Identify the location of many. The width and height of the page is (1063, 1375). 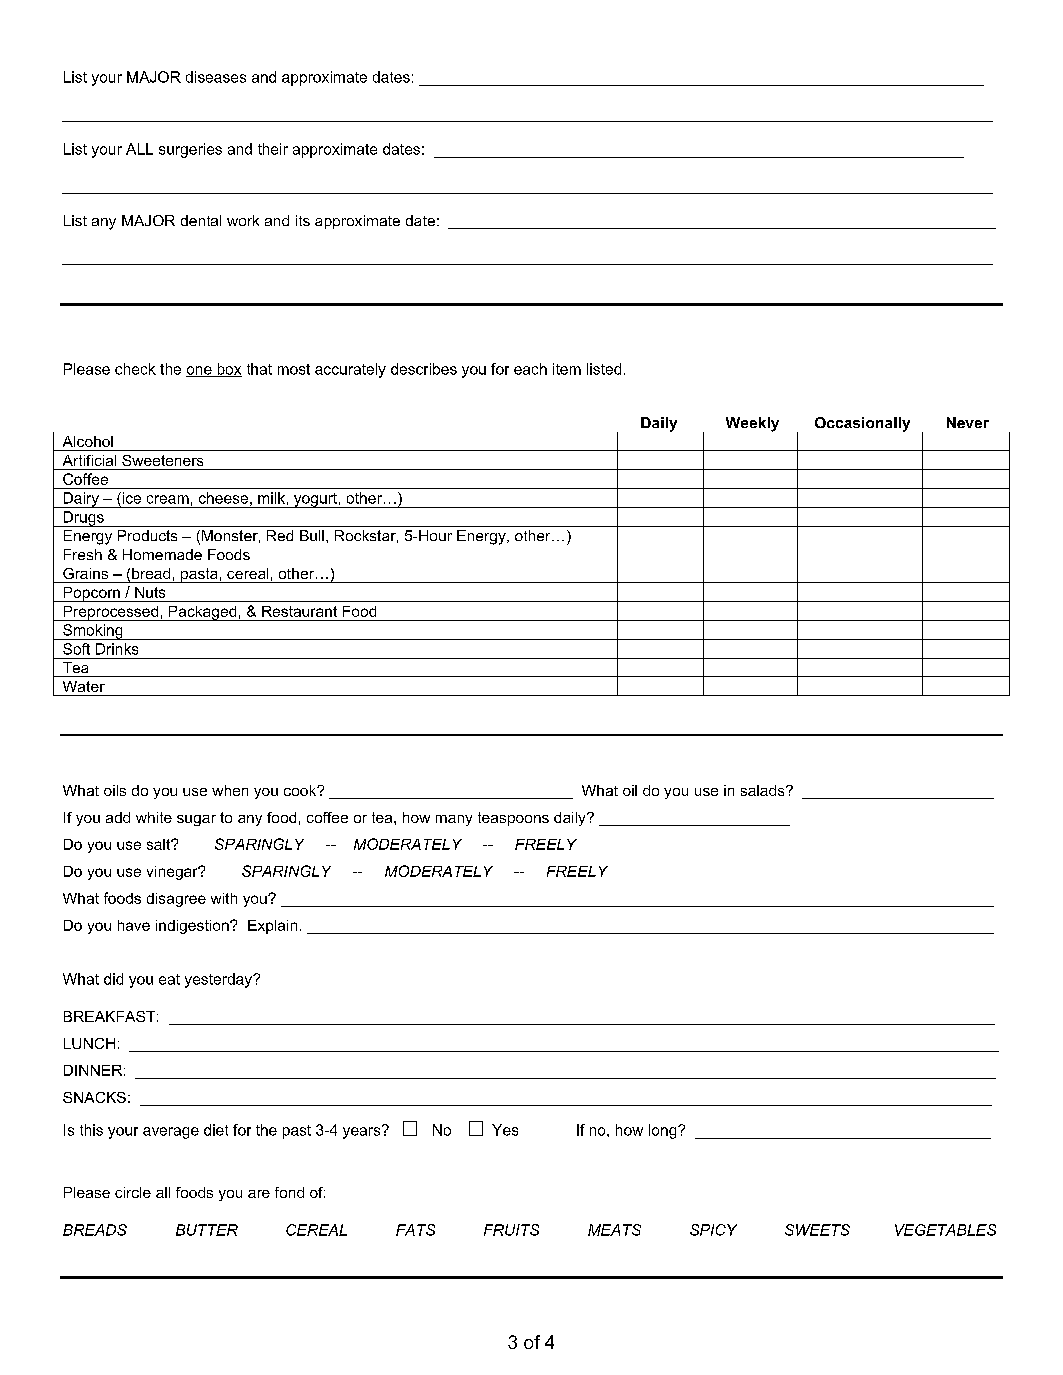
(454, 820).
